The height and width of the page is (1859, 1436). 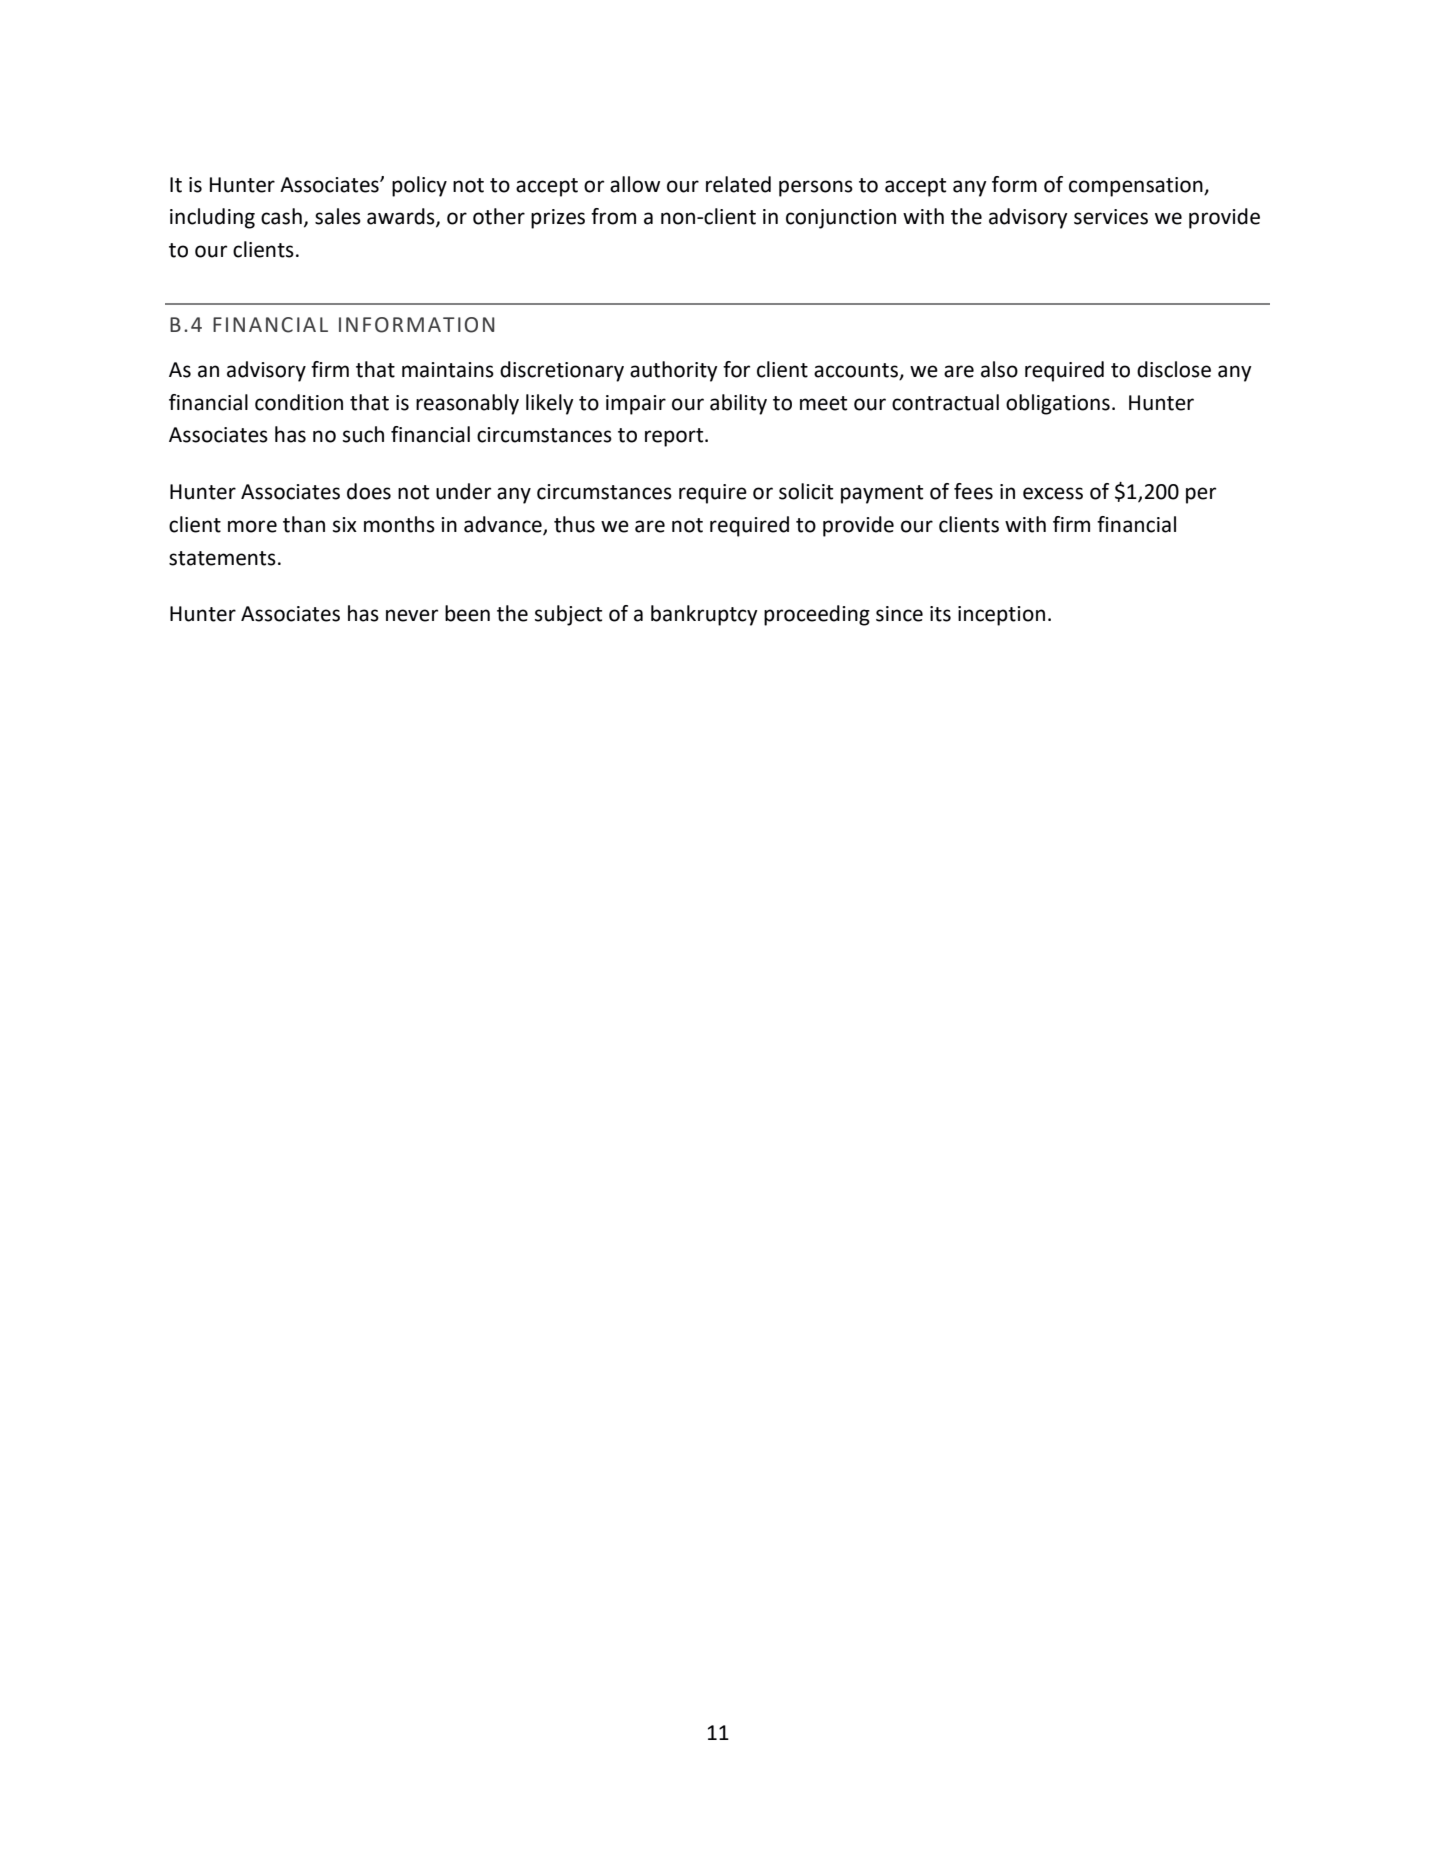 I want to click on related, so click(x=738, y=184).
